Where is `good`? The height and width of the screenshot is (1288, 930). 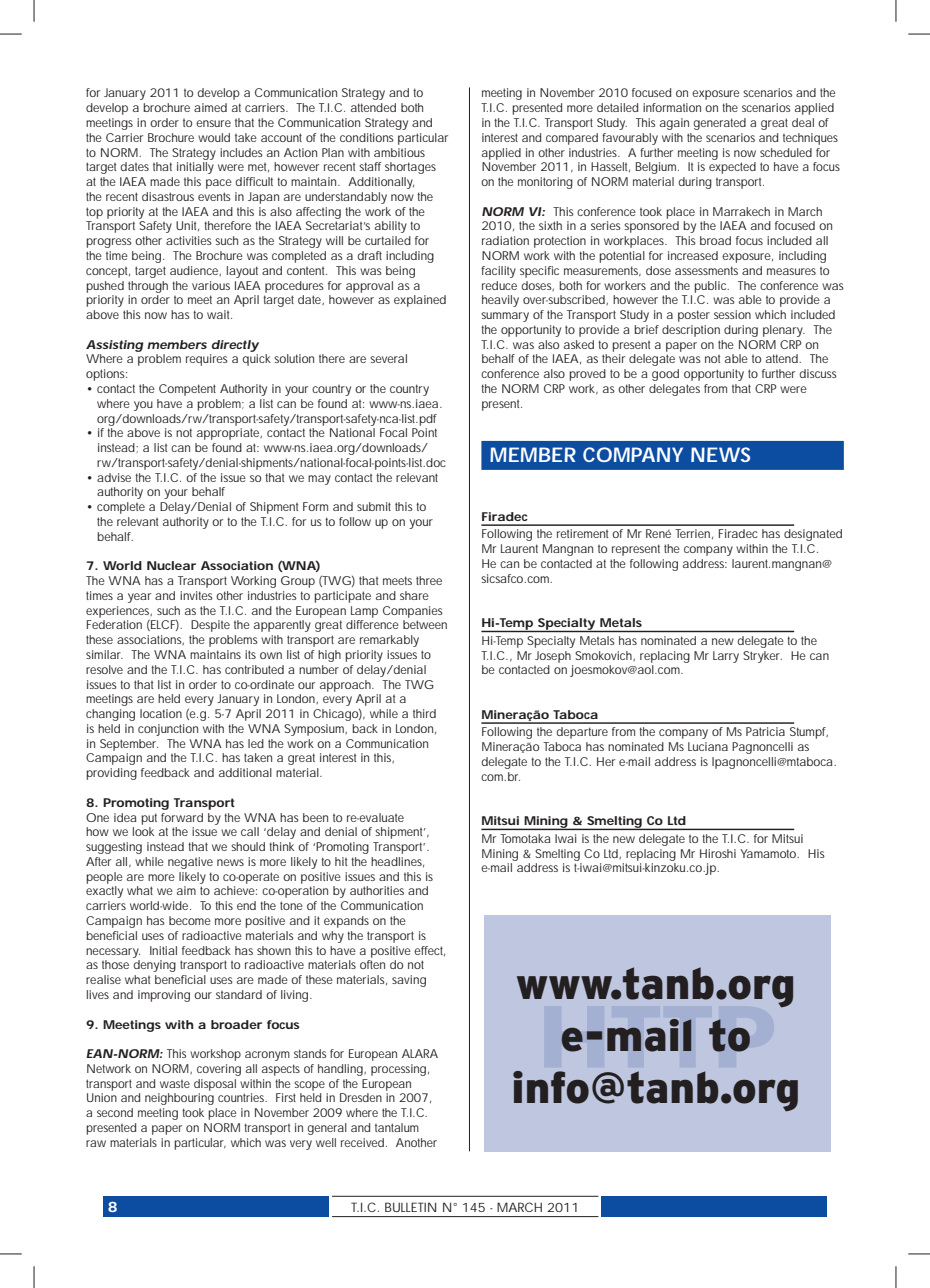
good is located at coordinates (665, 375).
